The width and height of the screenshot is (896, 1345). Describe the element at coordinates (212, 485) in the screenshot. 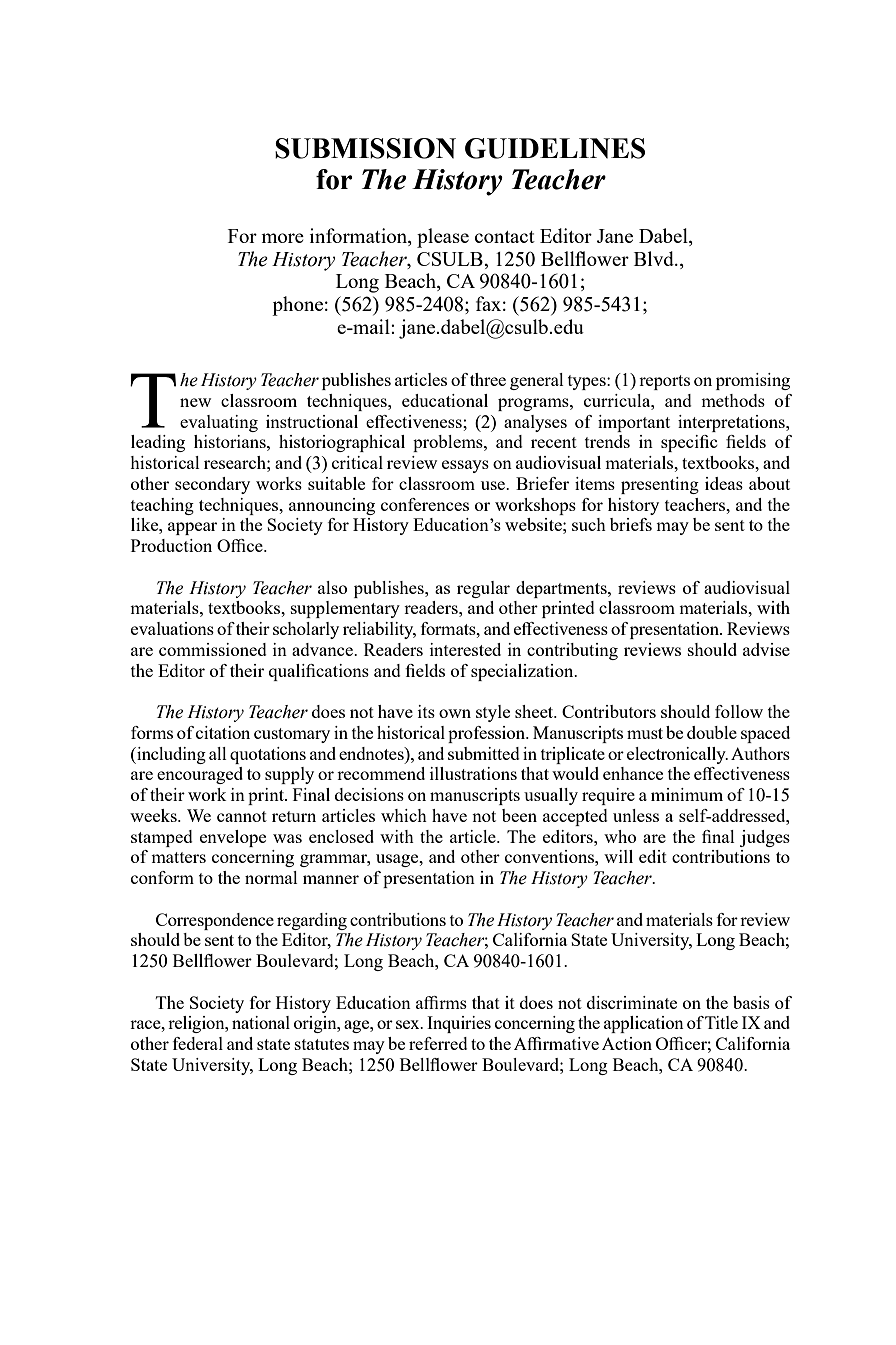

I see `secondary` at that location.
